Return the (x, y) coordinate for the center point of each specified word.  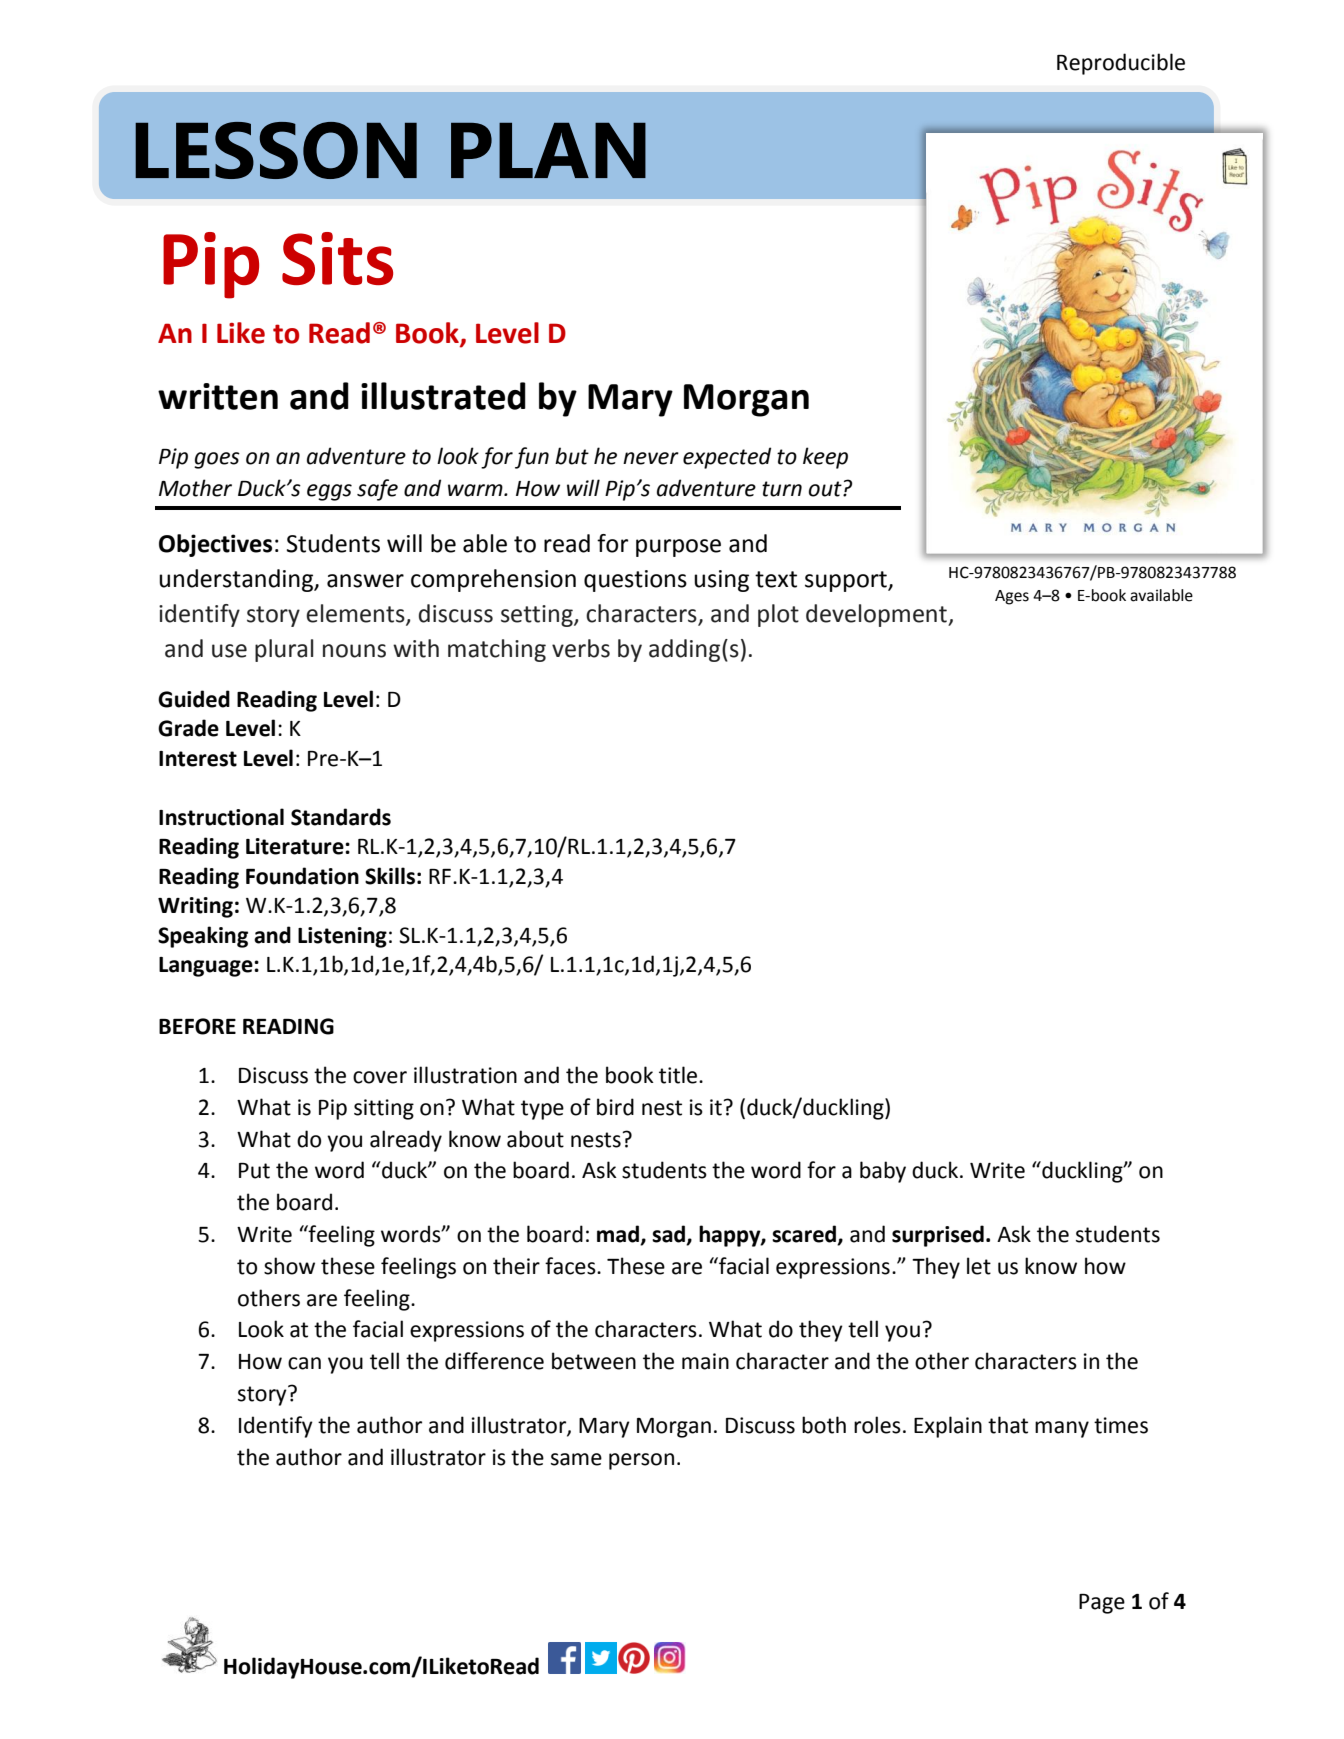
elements (356, 614)
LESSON (276, 150)
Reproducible (1121, 64)
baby (883, 1172)
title (679, 1075)
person (641, 1461)
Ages (1012, 597)
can (304, 1363)
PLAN (548, 150)
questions (635, 581)
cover (380, 1077)
